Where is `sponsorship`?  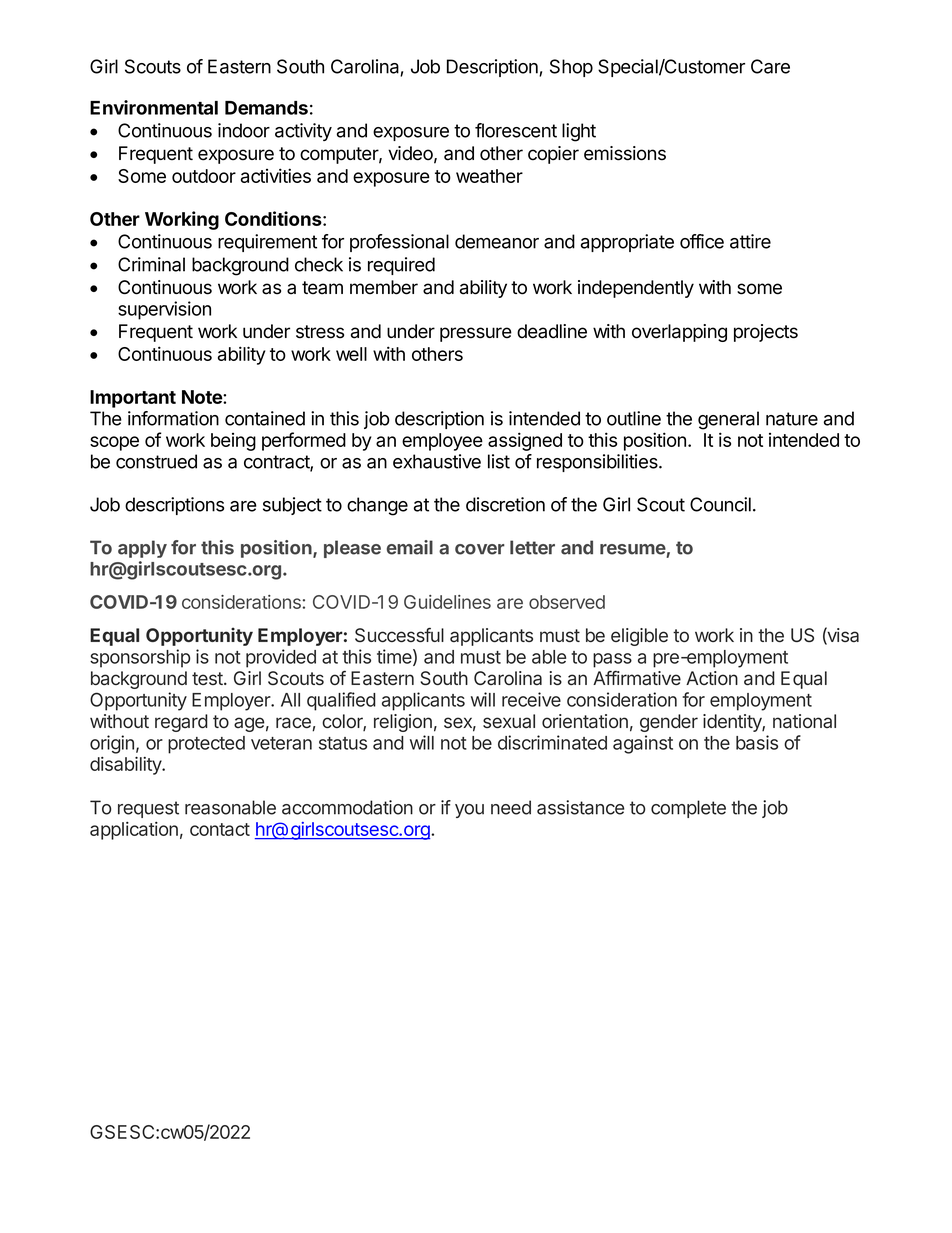
sponsorship is located at coordinates (140, 658).
